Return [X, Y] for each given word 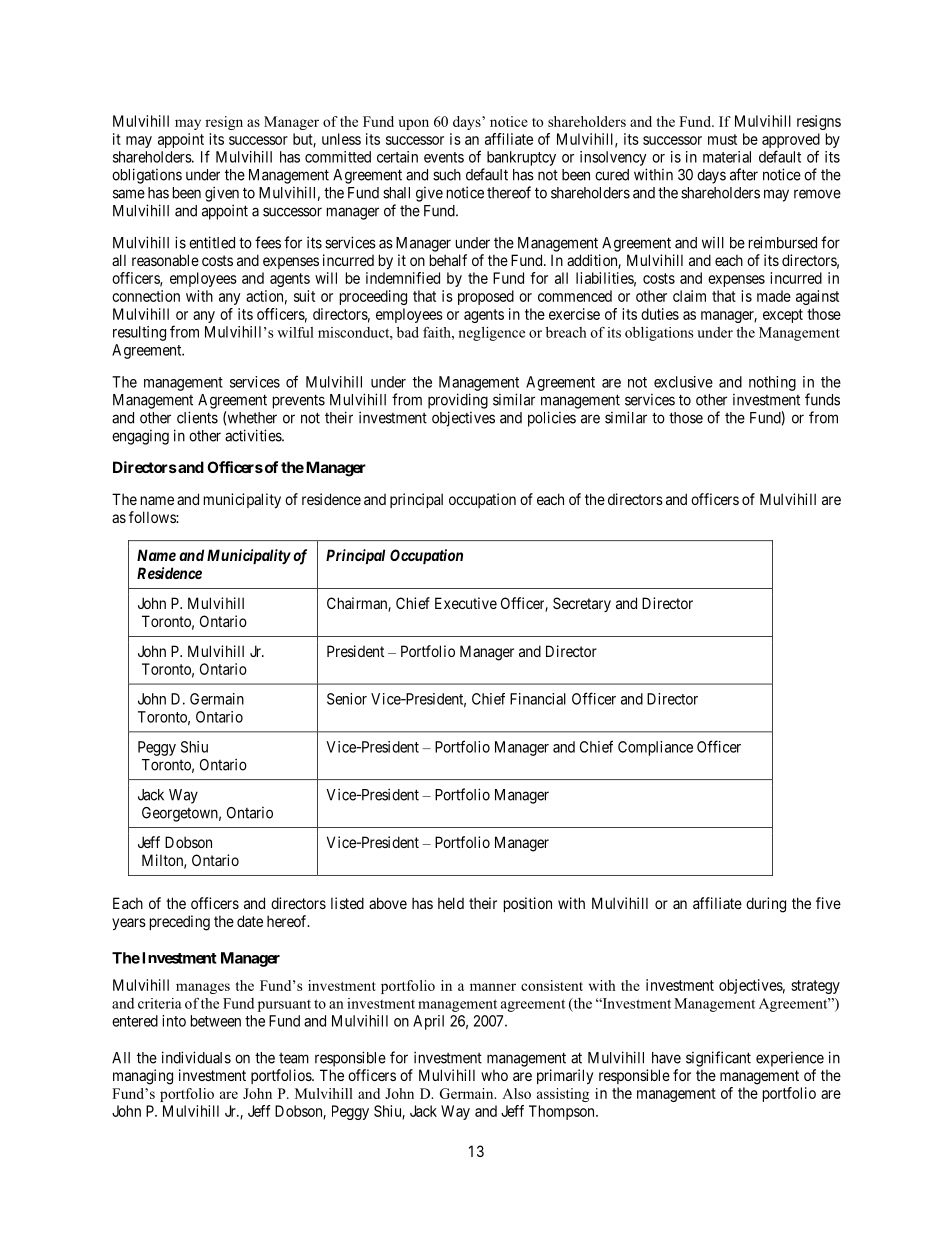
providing [458, 401]
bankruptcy [521, 158]
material [727, 157]
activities [254, 435]
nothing [772, 383]
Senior [347, 699]
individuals [196, 1057]
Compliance [655, 748]
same [129, 194]
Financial [538, 699]
